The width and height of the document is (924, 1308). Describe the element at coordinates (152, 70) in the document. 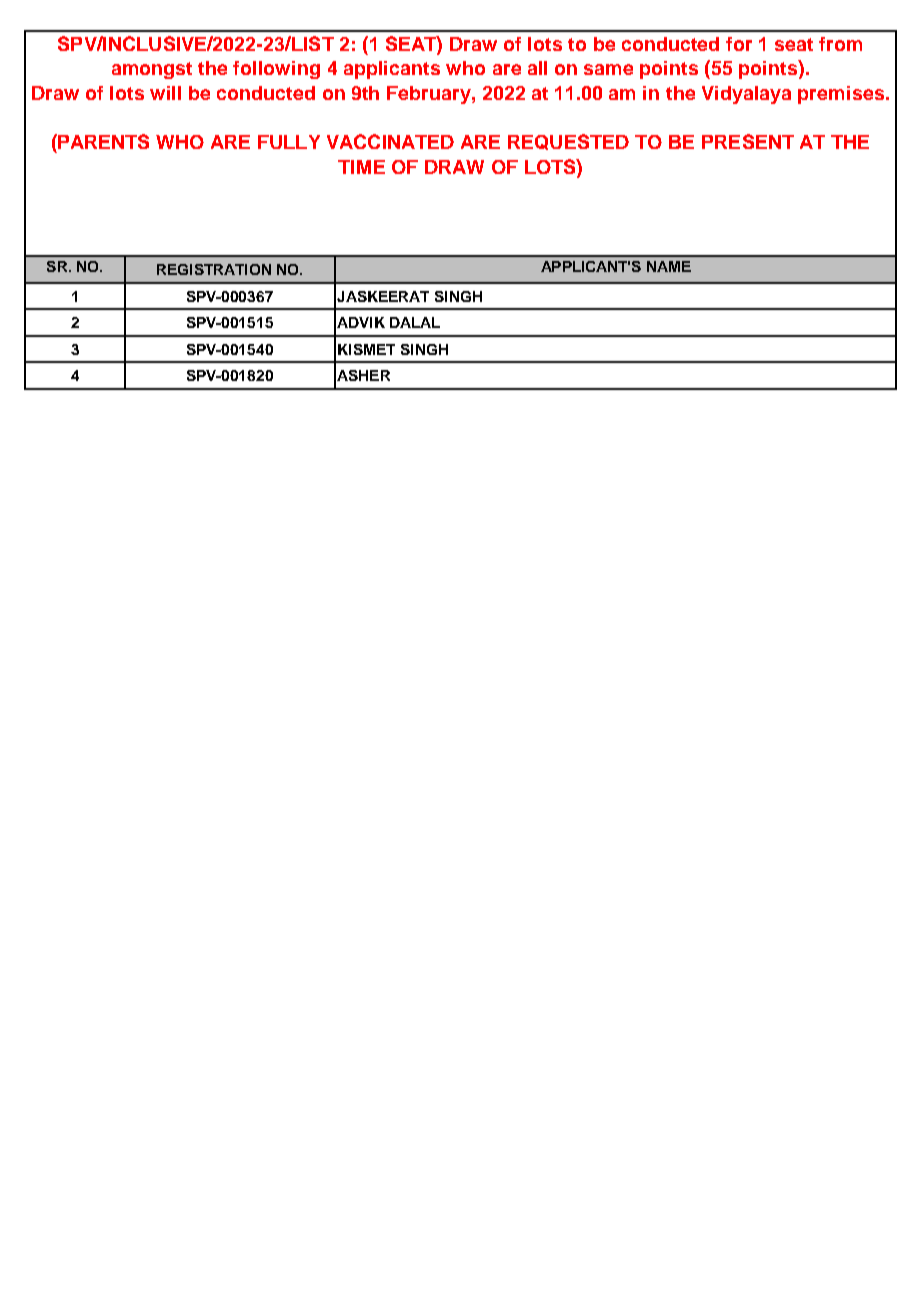

I see `amongst` at that location.
